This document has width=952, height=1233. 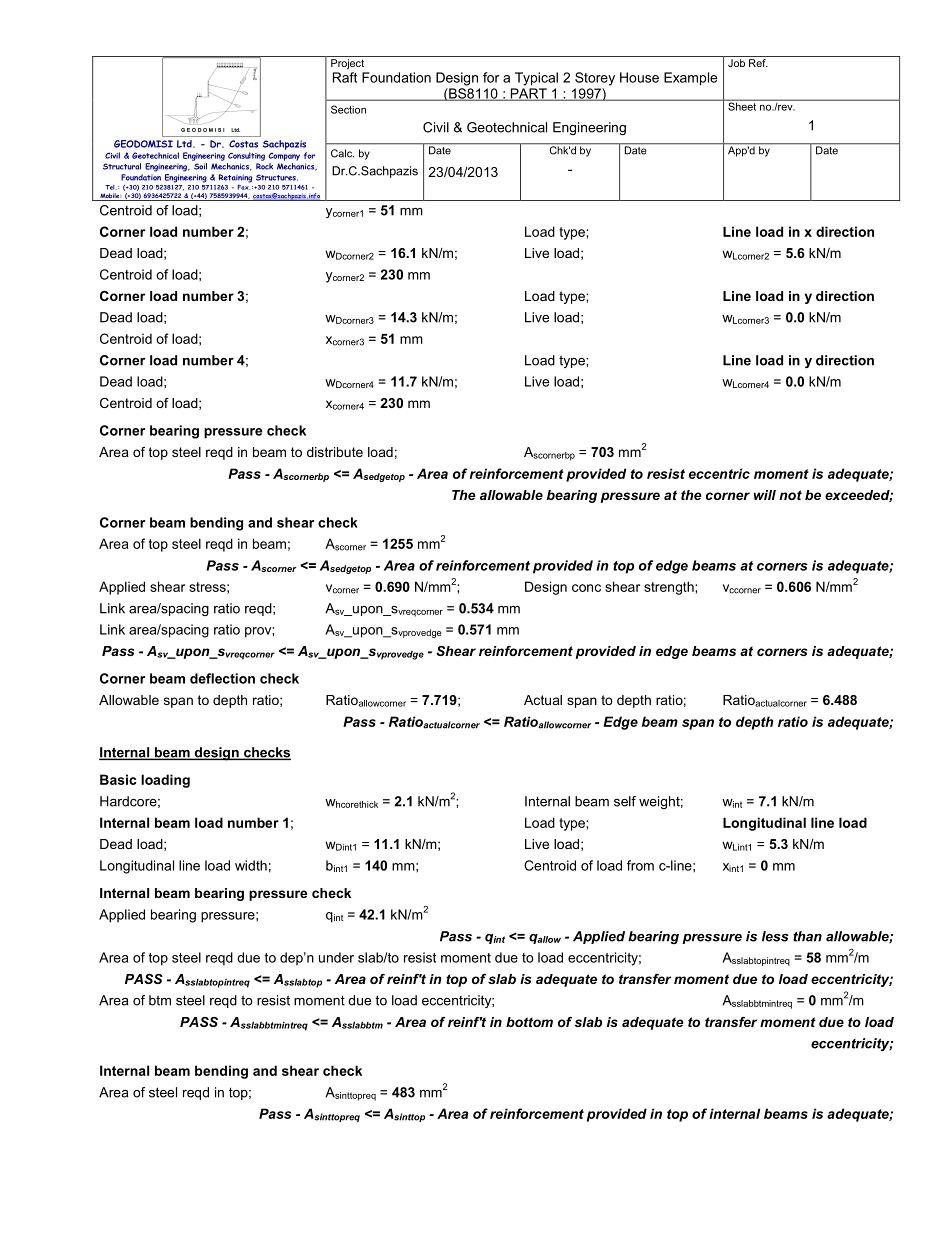 I want to click on Sheet, so click(x=742, y=105).
